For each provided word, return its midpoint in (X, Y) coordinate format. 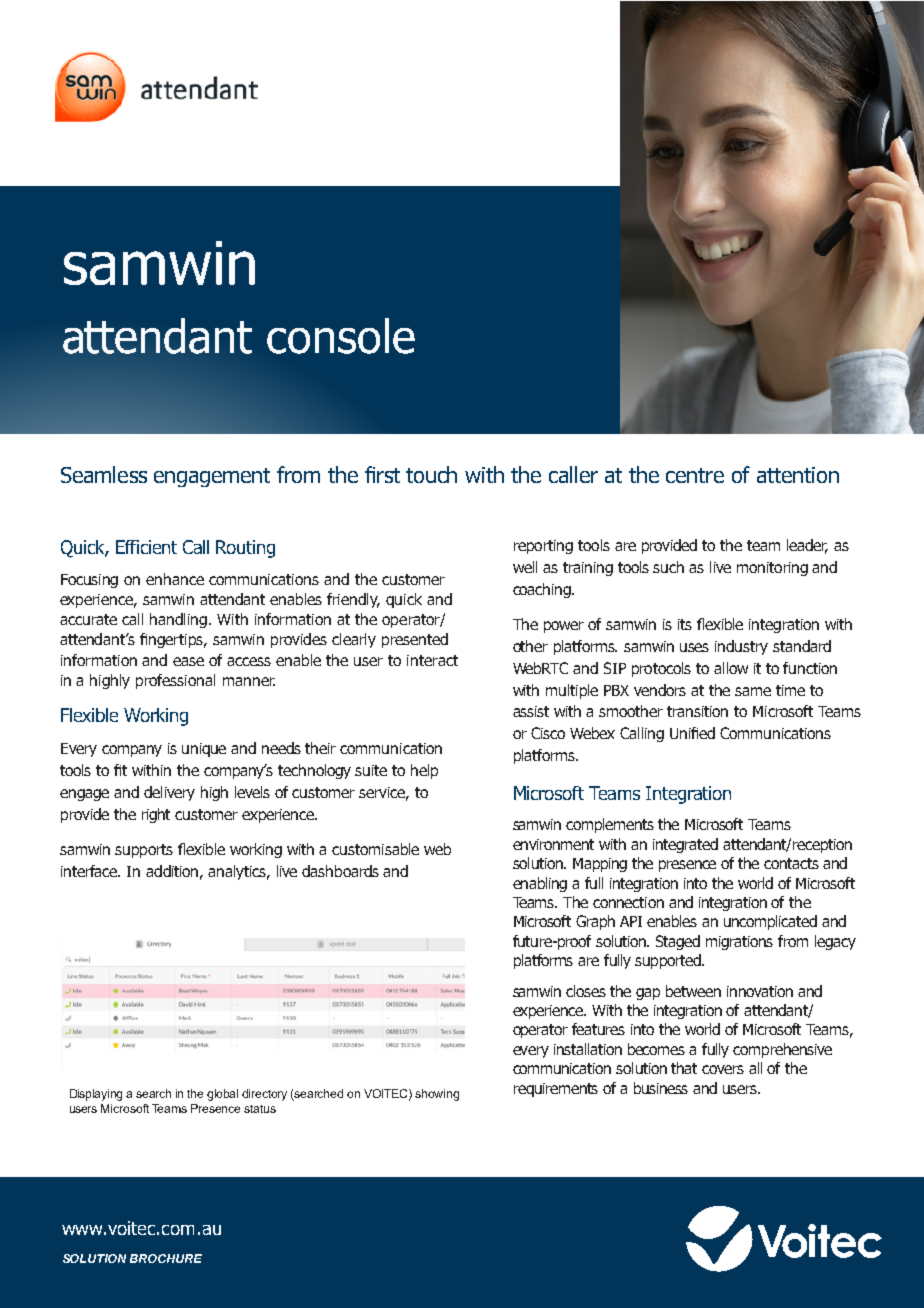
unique (204, 750)
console (341, 336)
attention (798, 475)
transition (697, 711)
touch (431, 474)
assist (531, 711)
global (222, 1095)
